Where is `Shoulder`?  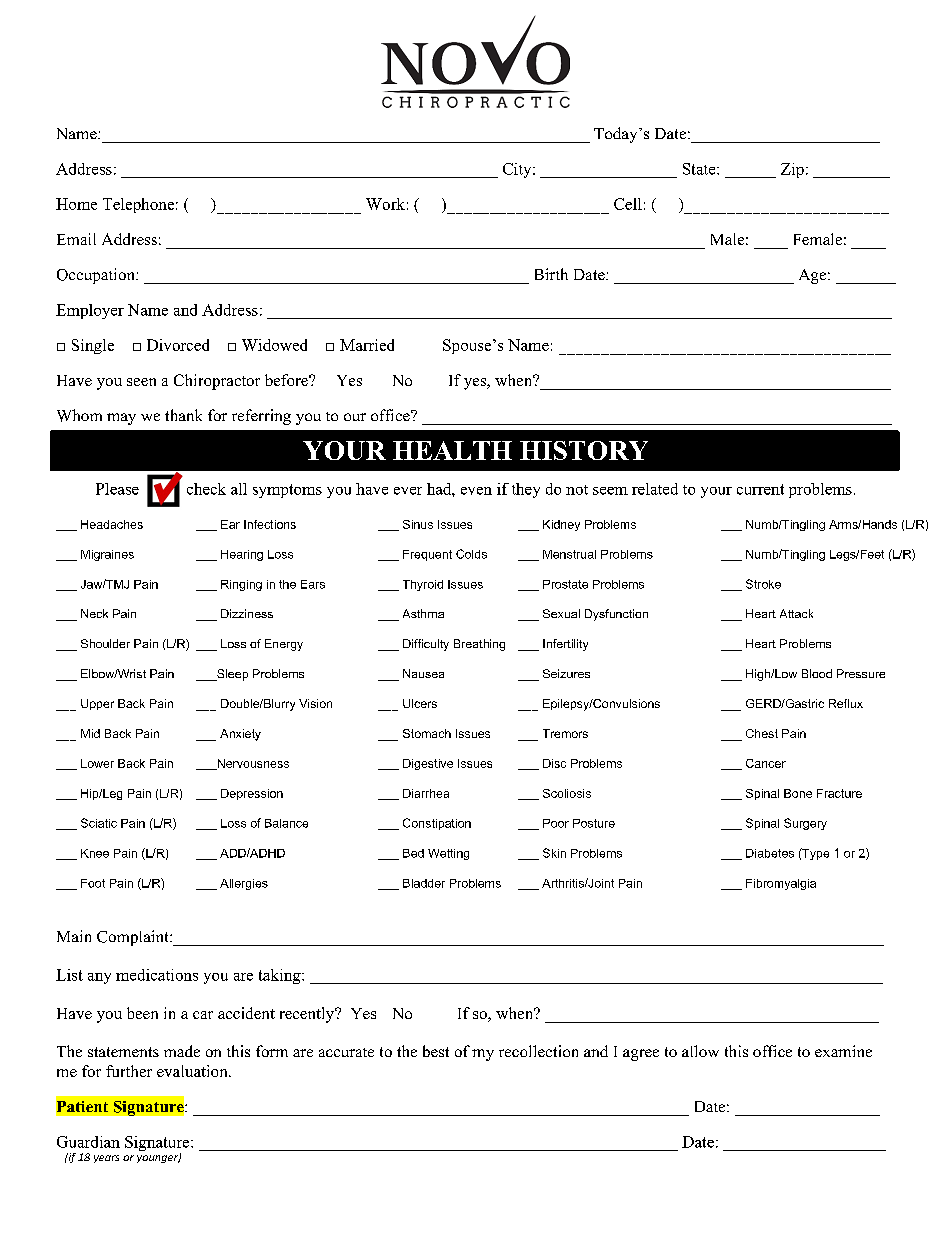
Shoulder is located at coordinates (105, 643).
